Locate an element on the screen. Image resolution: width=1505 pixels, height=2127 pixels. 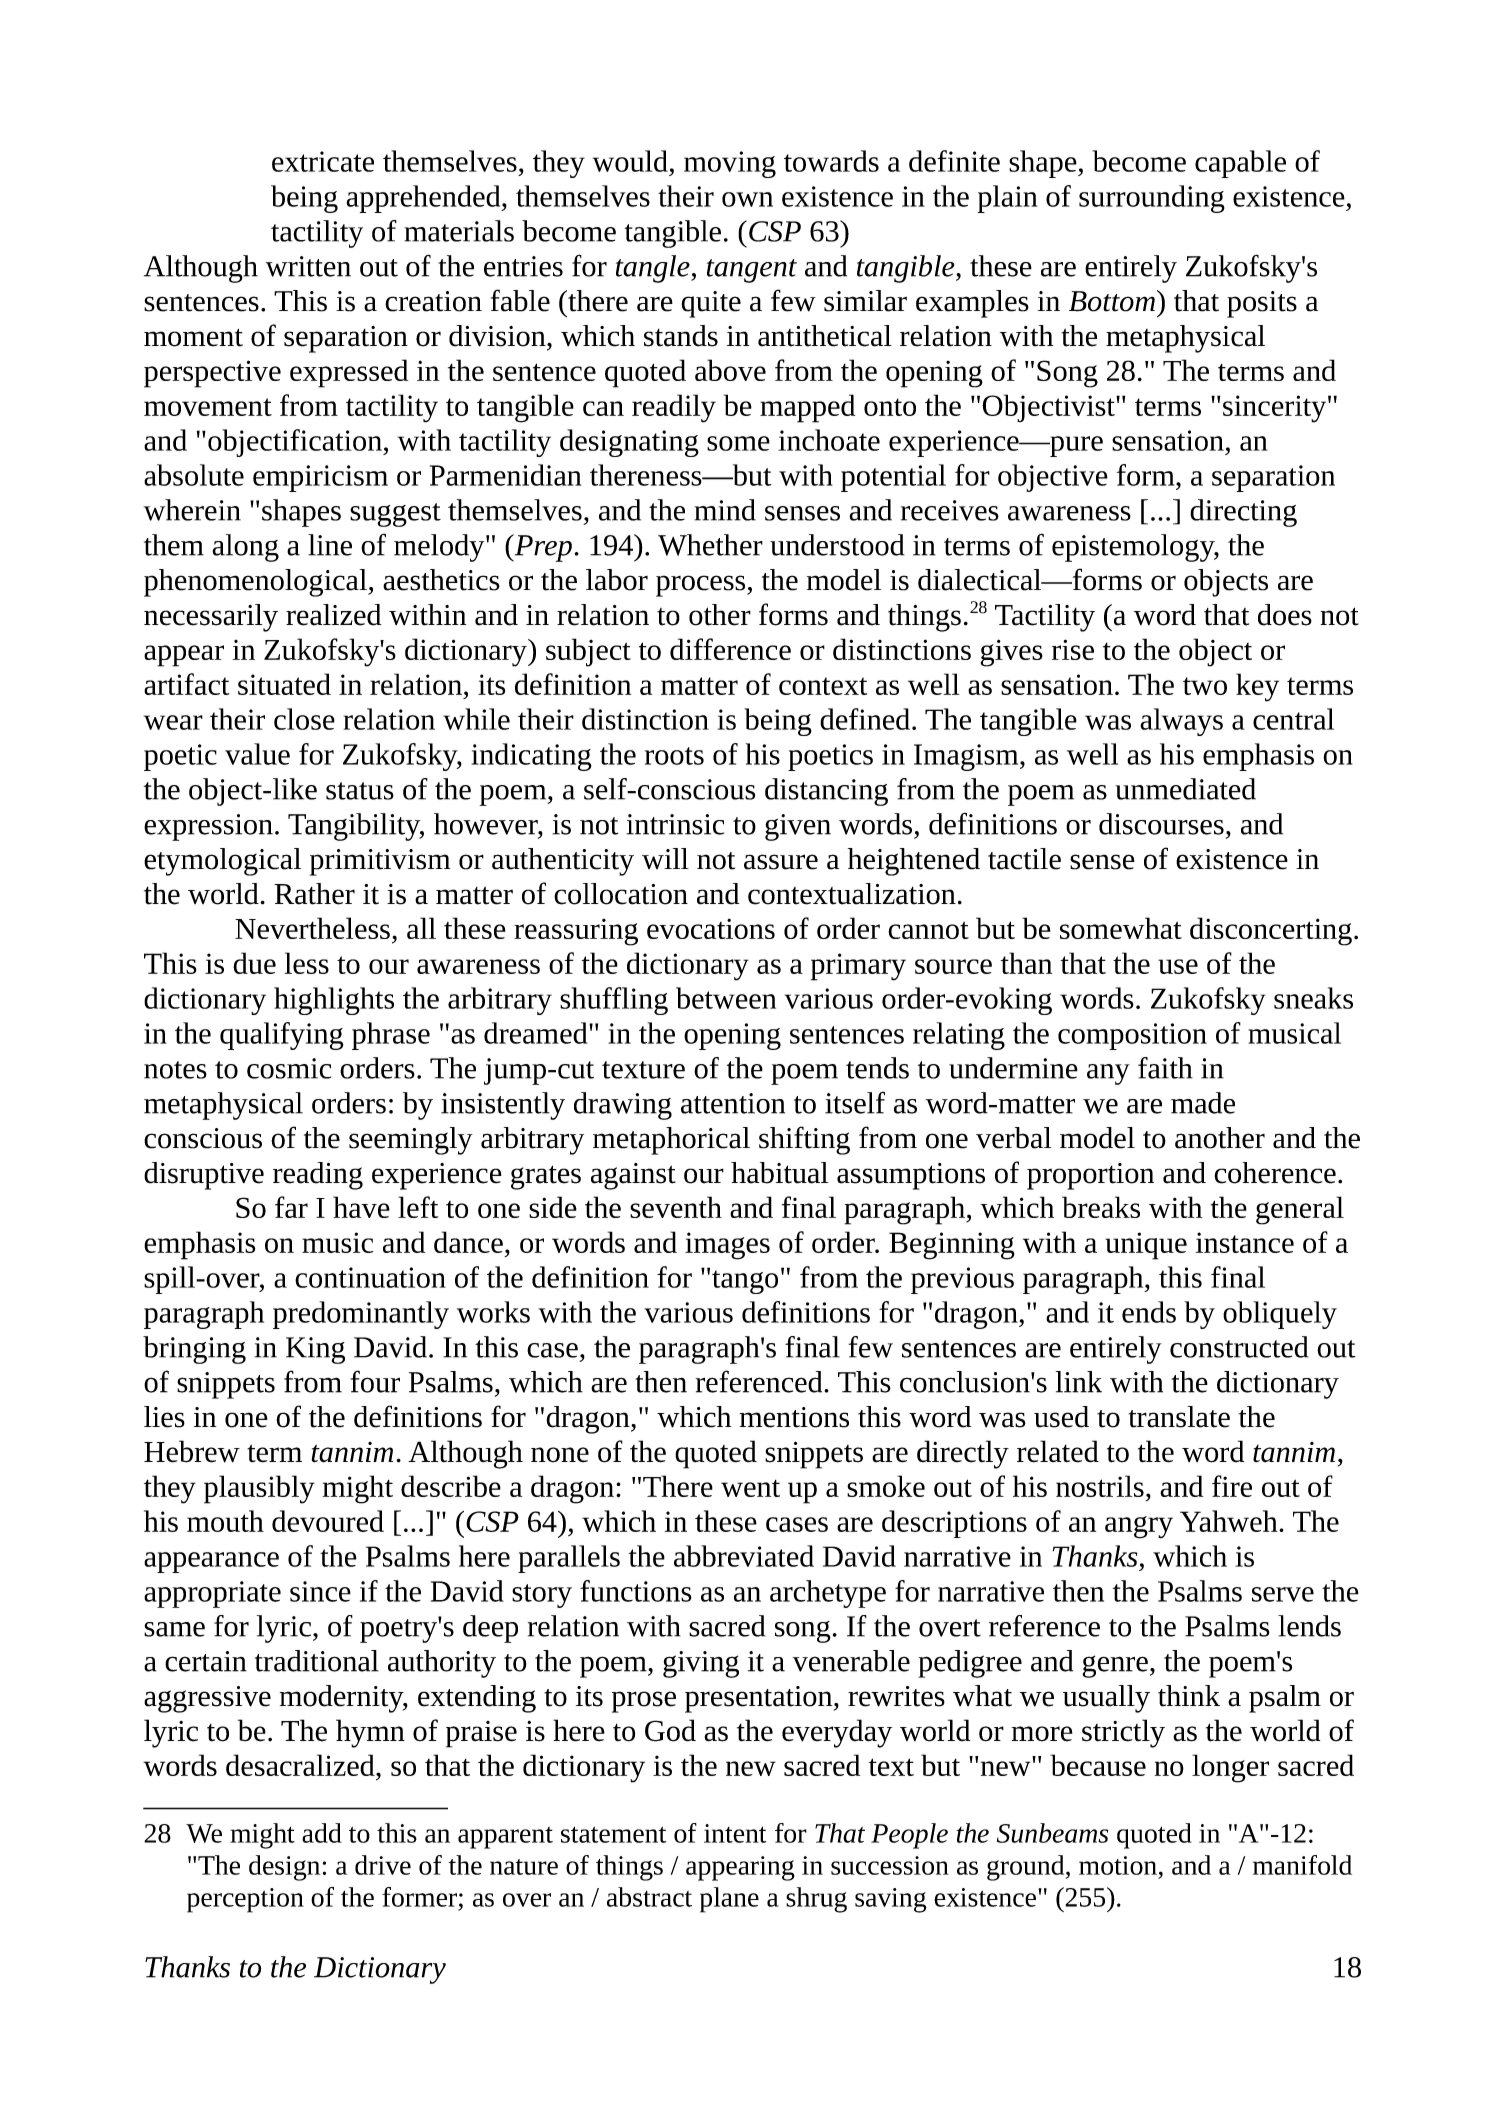
add is located at coordinates (322, 1833).
